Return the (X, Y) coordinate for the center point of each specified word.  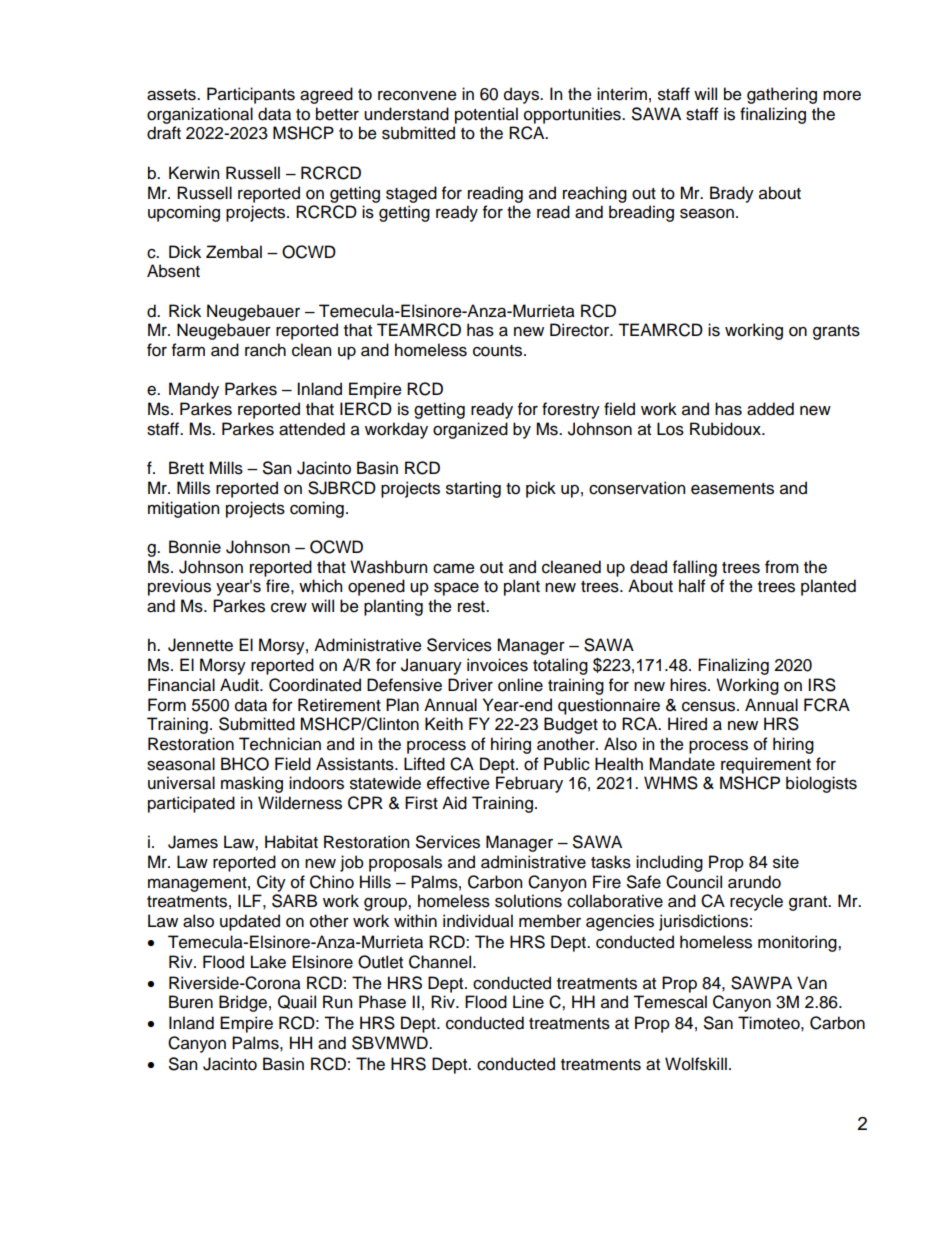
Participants (251, 95)
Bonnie (195, 547)
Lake (268, 962)
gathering (782, 95)
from (782, 567)
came (454, 568)
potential (486, 115)
